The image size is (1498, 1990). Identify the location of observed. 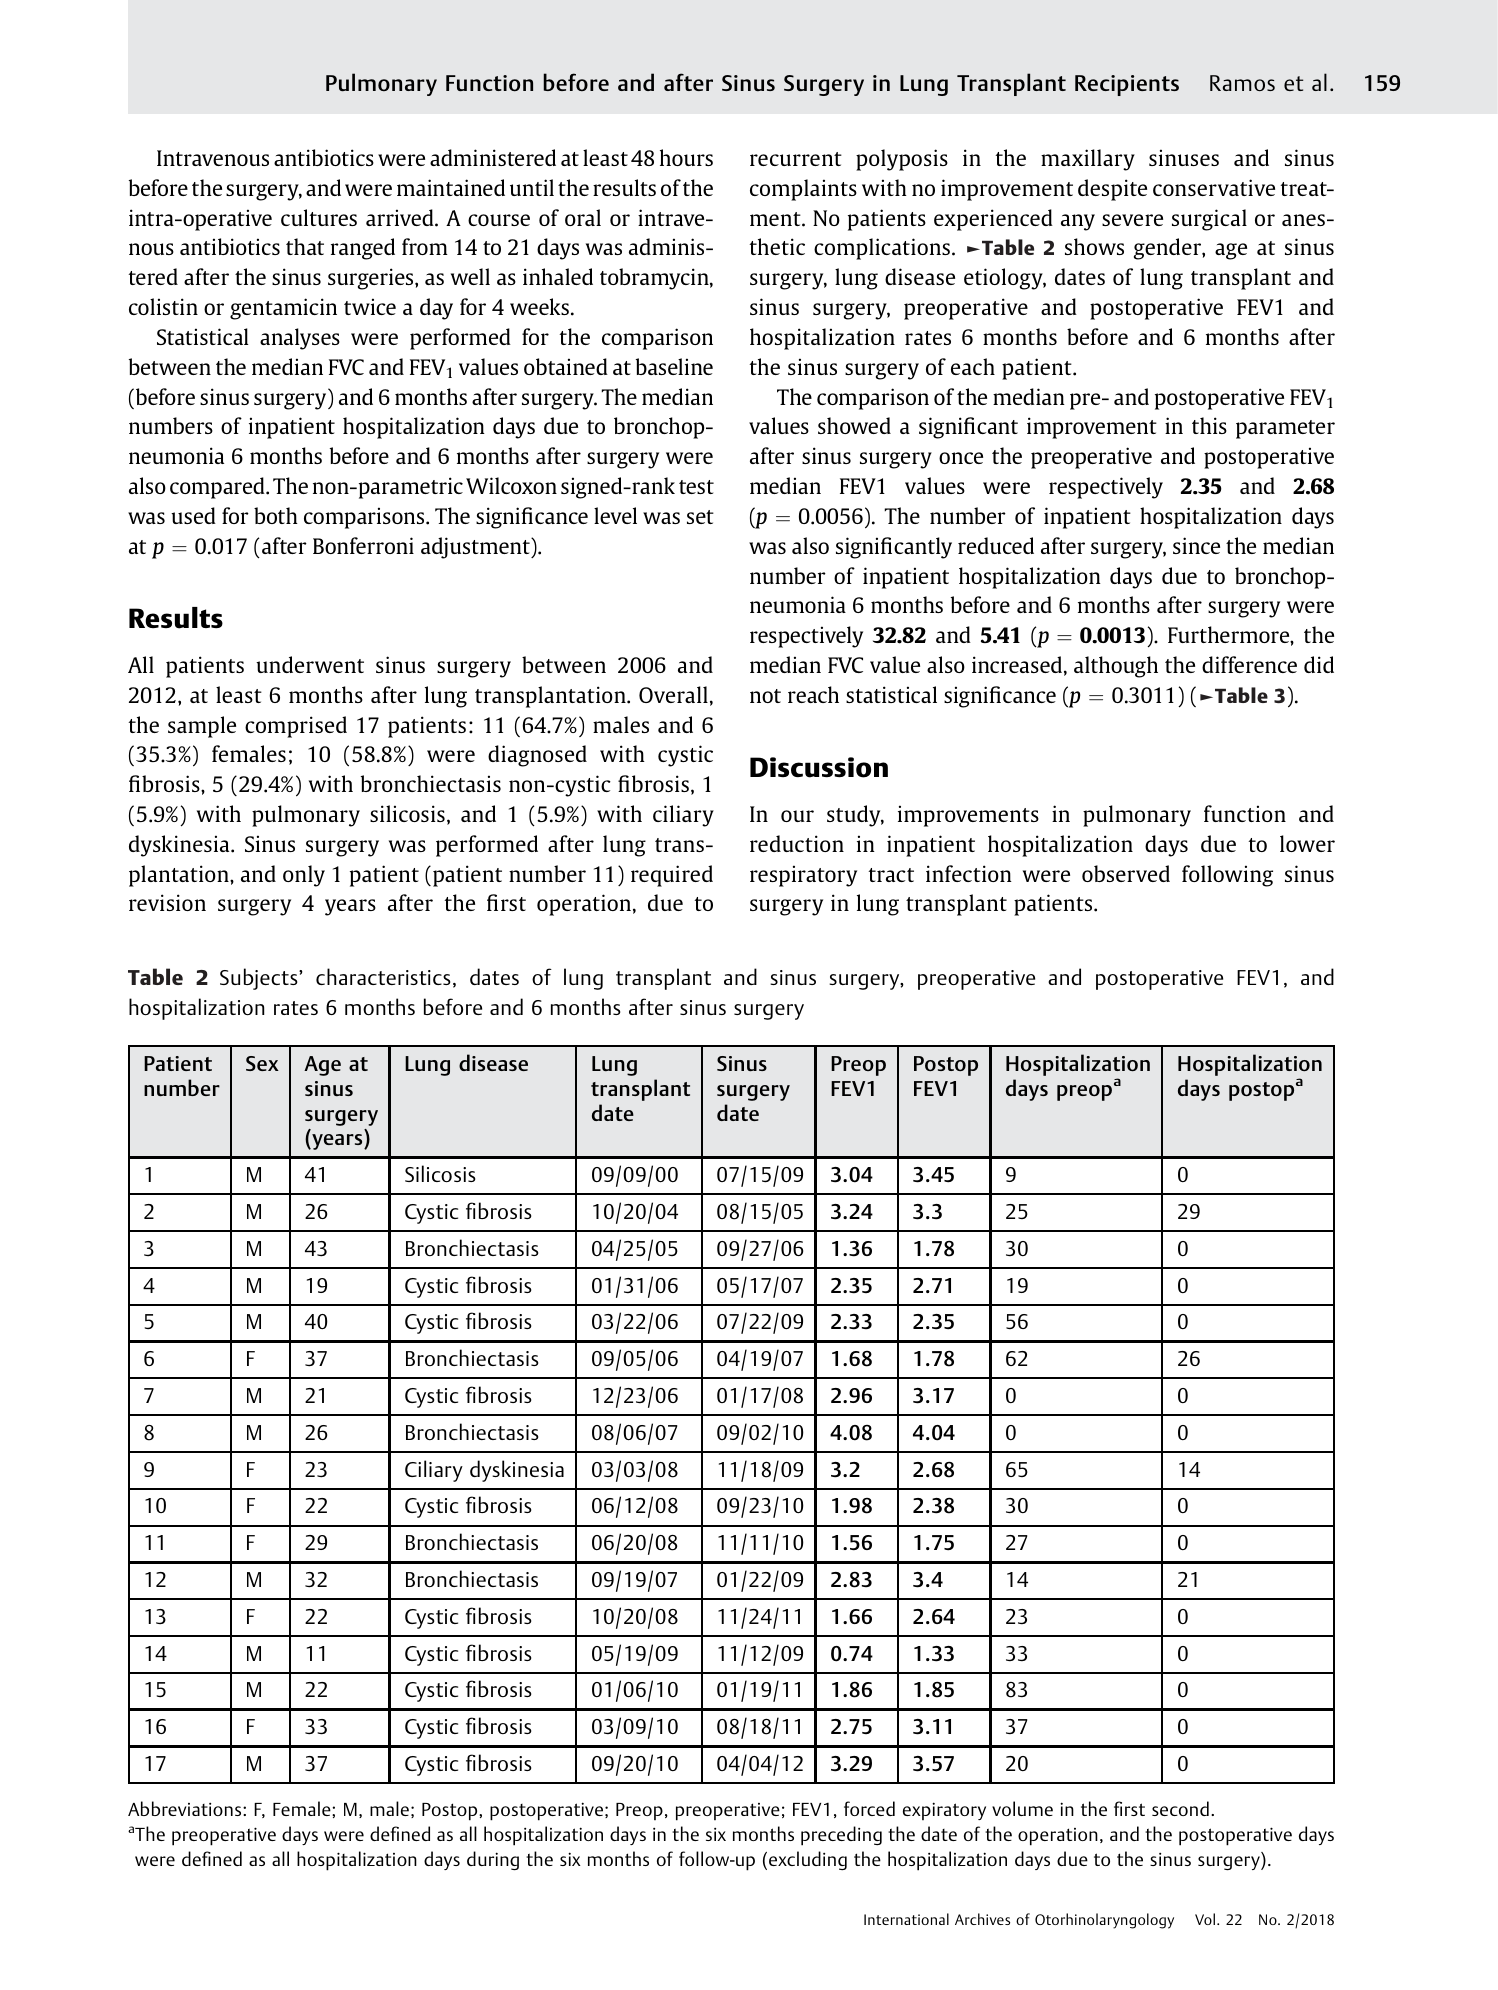
(1126, 873).
